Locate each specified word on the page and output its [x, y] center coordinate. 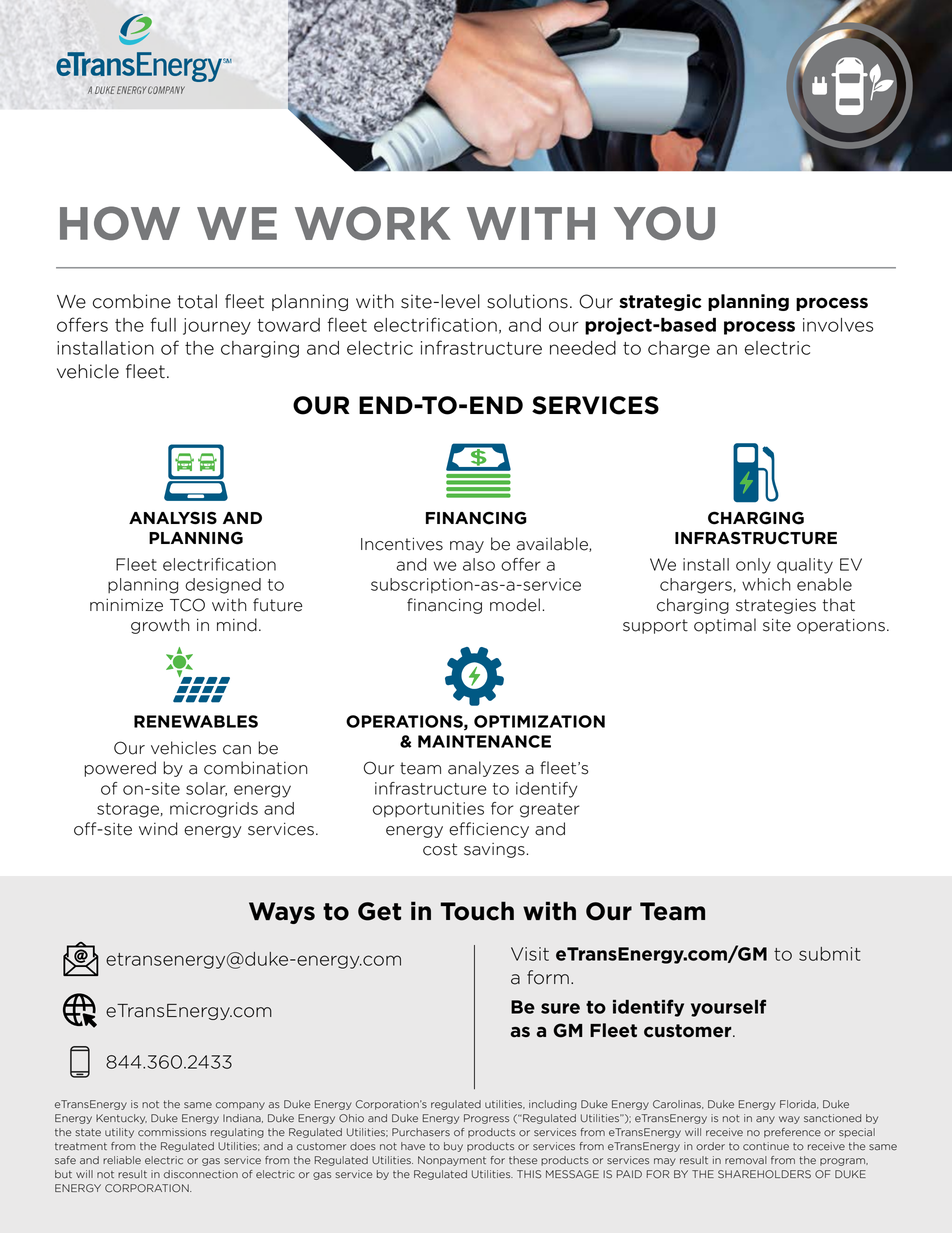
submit [830, 954]
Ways [282, 913]
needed [583, 348]
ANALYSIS [173, 518]
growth [160, 626]
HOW [120, 223]
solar [206, 789]
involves [838, 325]
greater [550, 810]
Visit [530, 954]
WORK [373, 223]
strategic [660, 302]
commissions [172, 1132]
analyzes [483, 769]
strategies [776, 606]
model [515, 605]
